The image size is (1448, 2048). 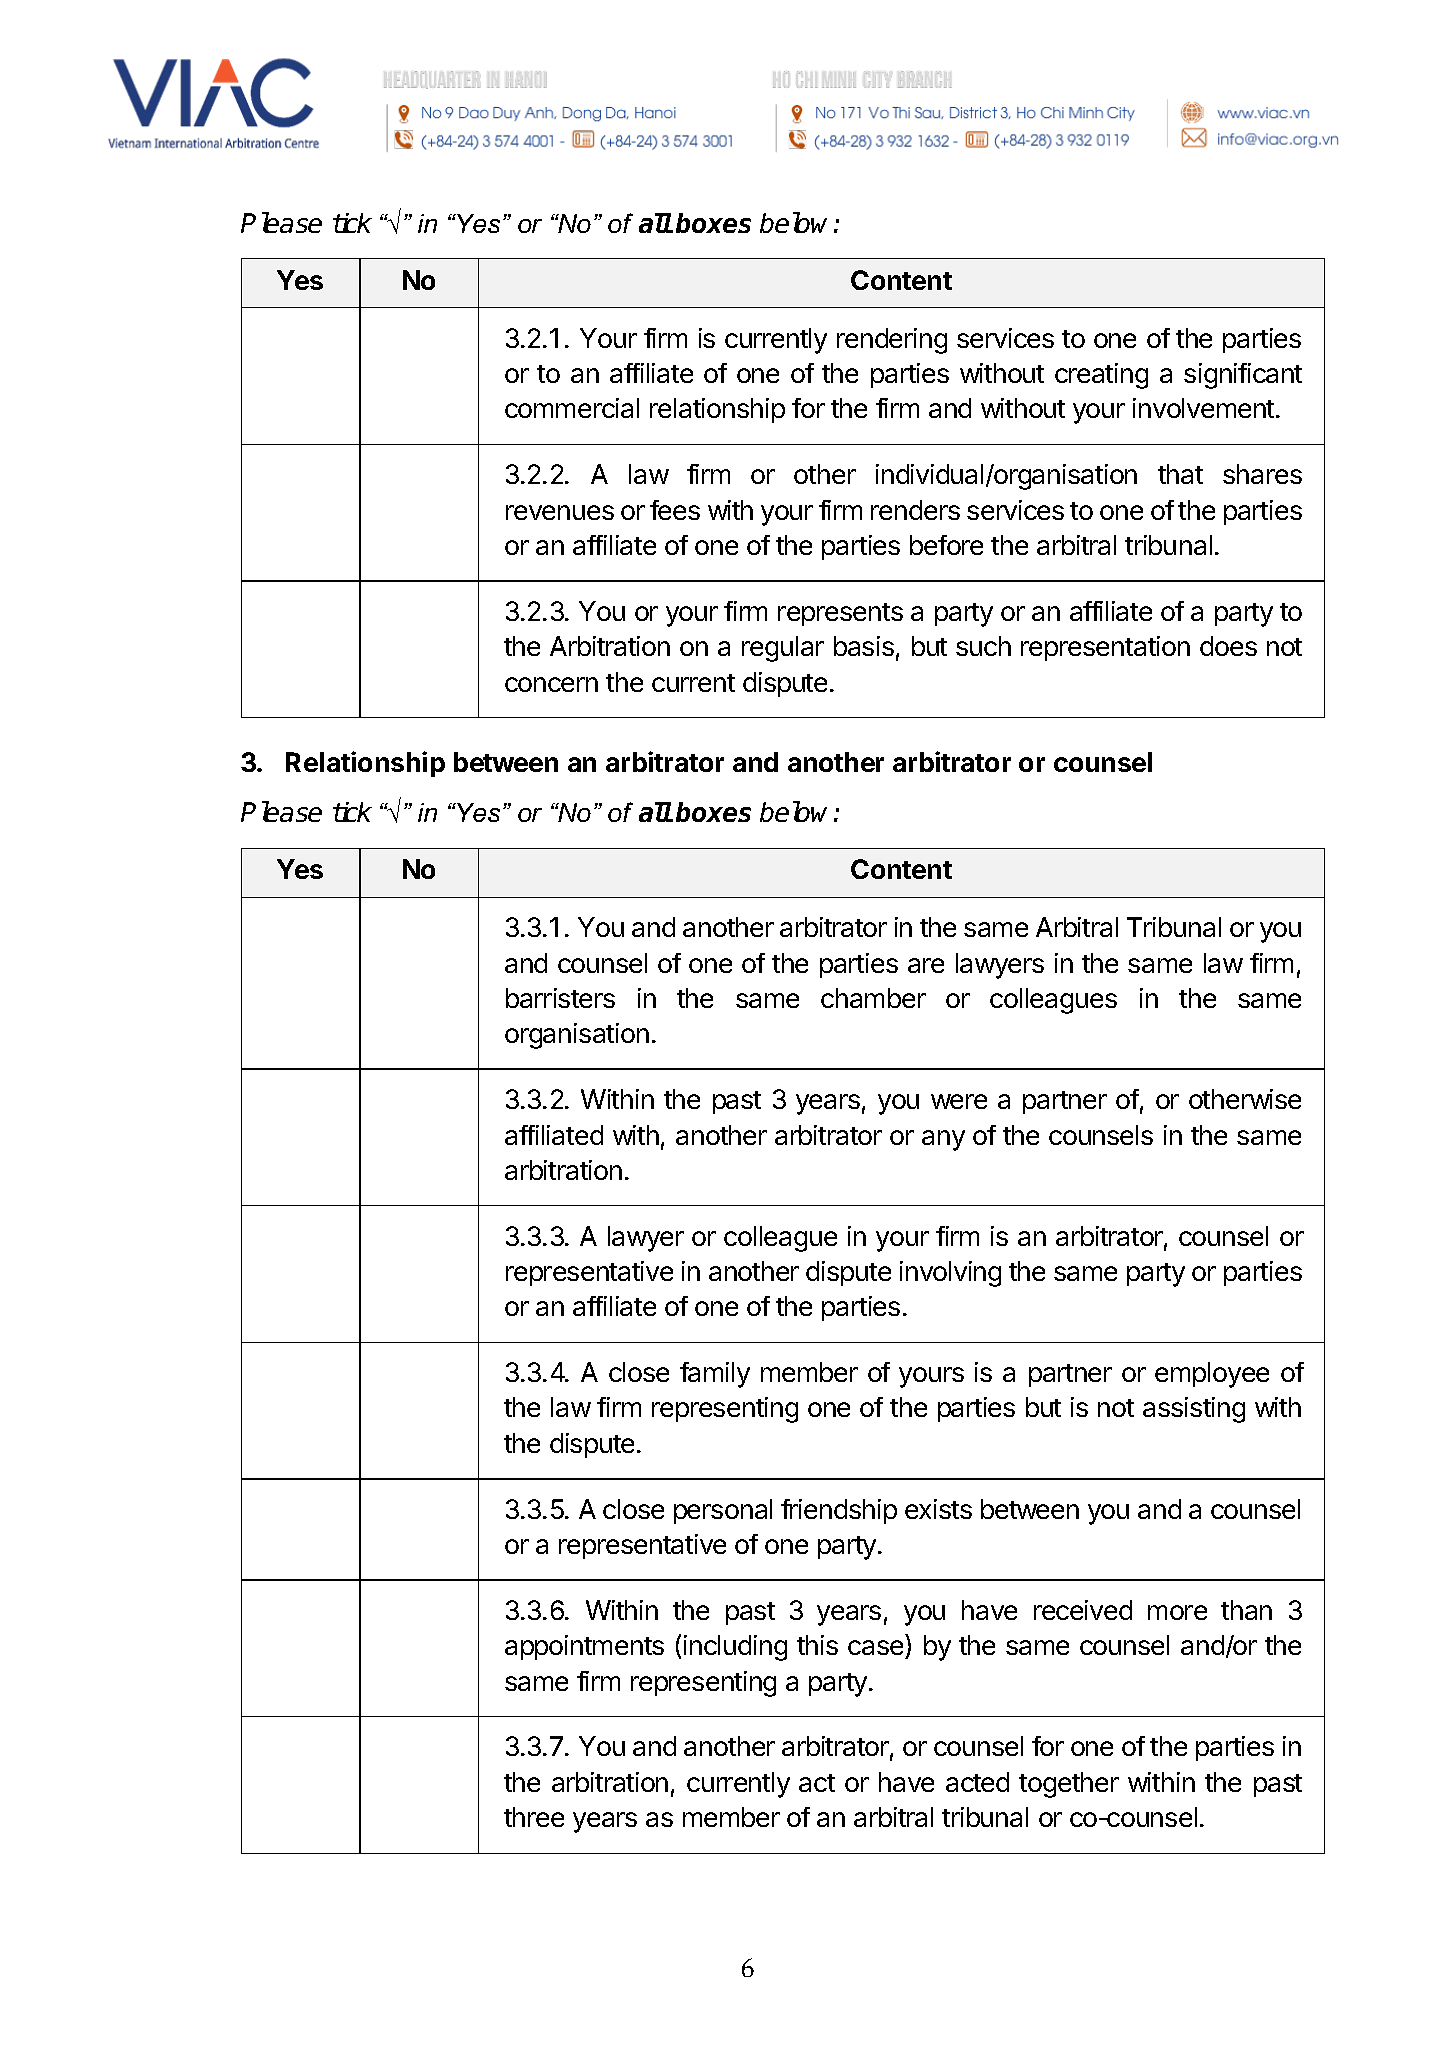 I want to click on basis, so click(x=864, y=646).
